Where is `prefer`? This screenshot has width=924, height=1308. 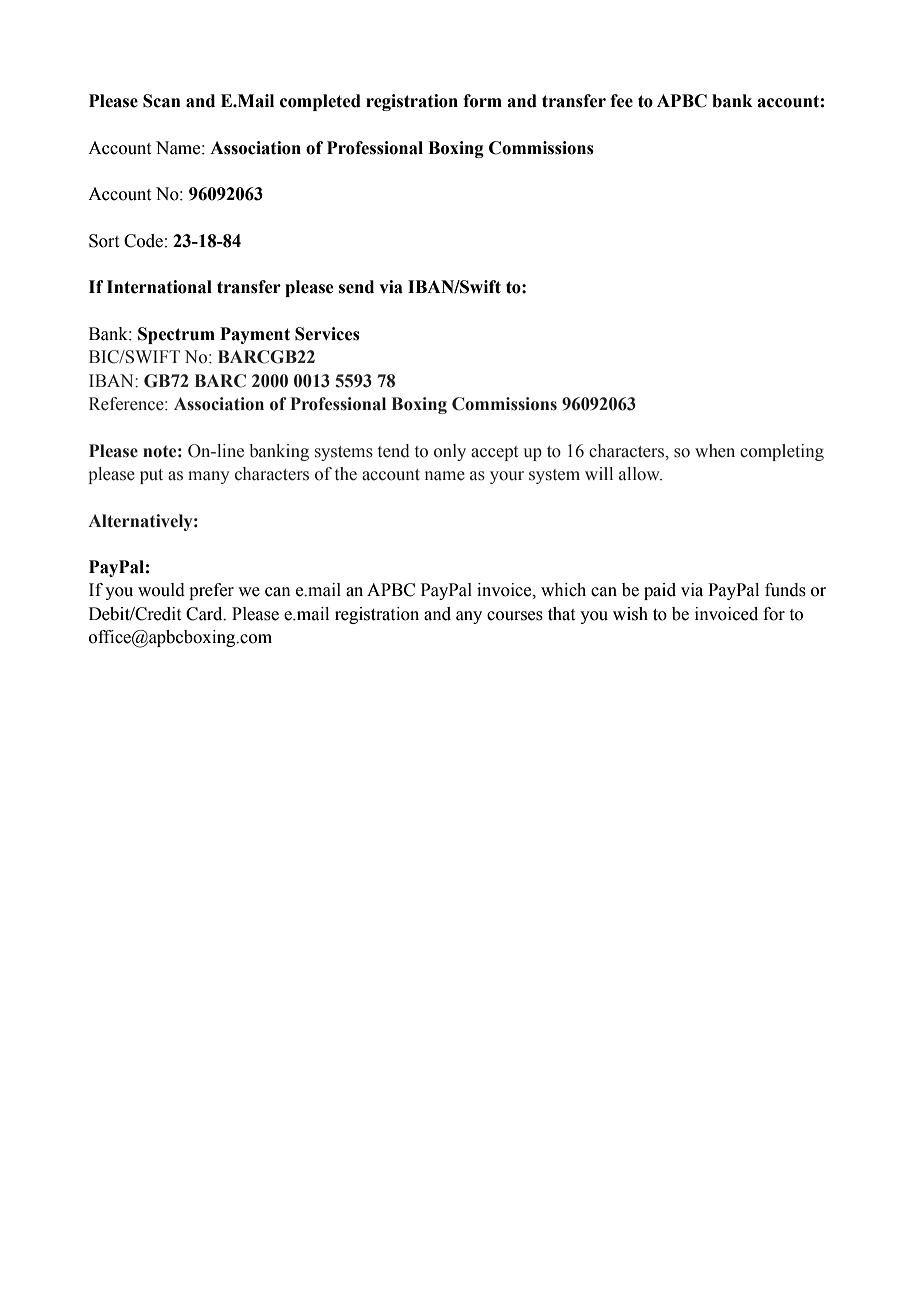 prefer is located at coordinates (211, 591).
